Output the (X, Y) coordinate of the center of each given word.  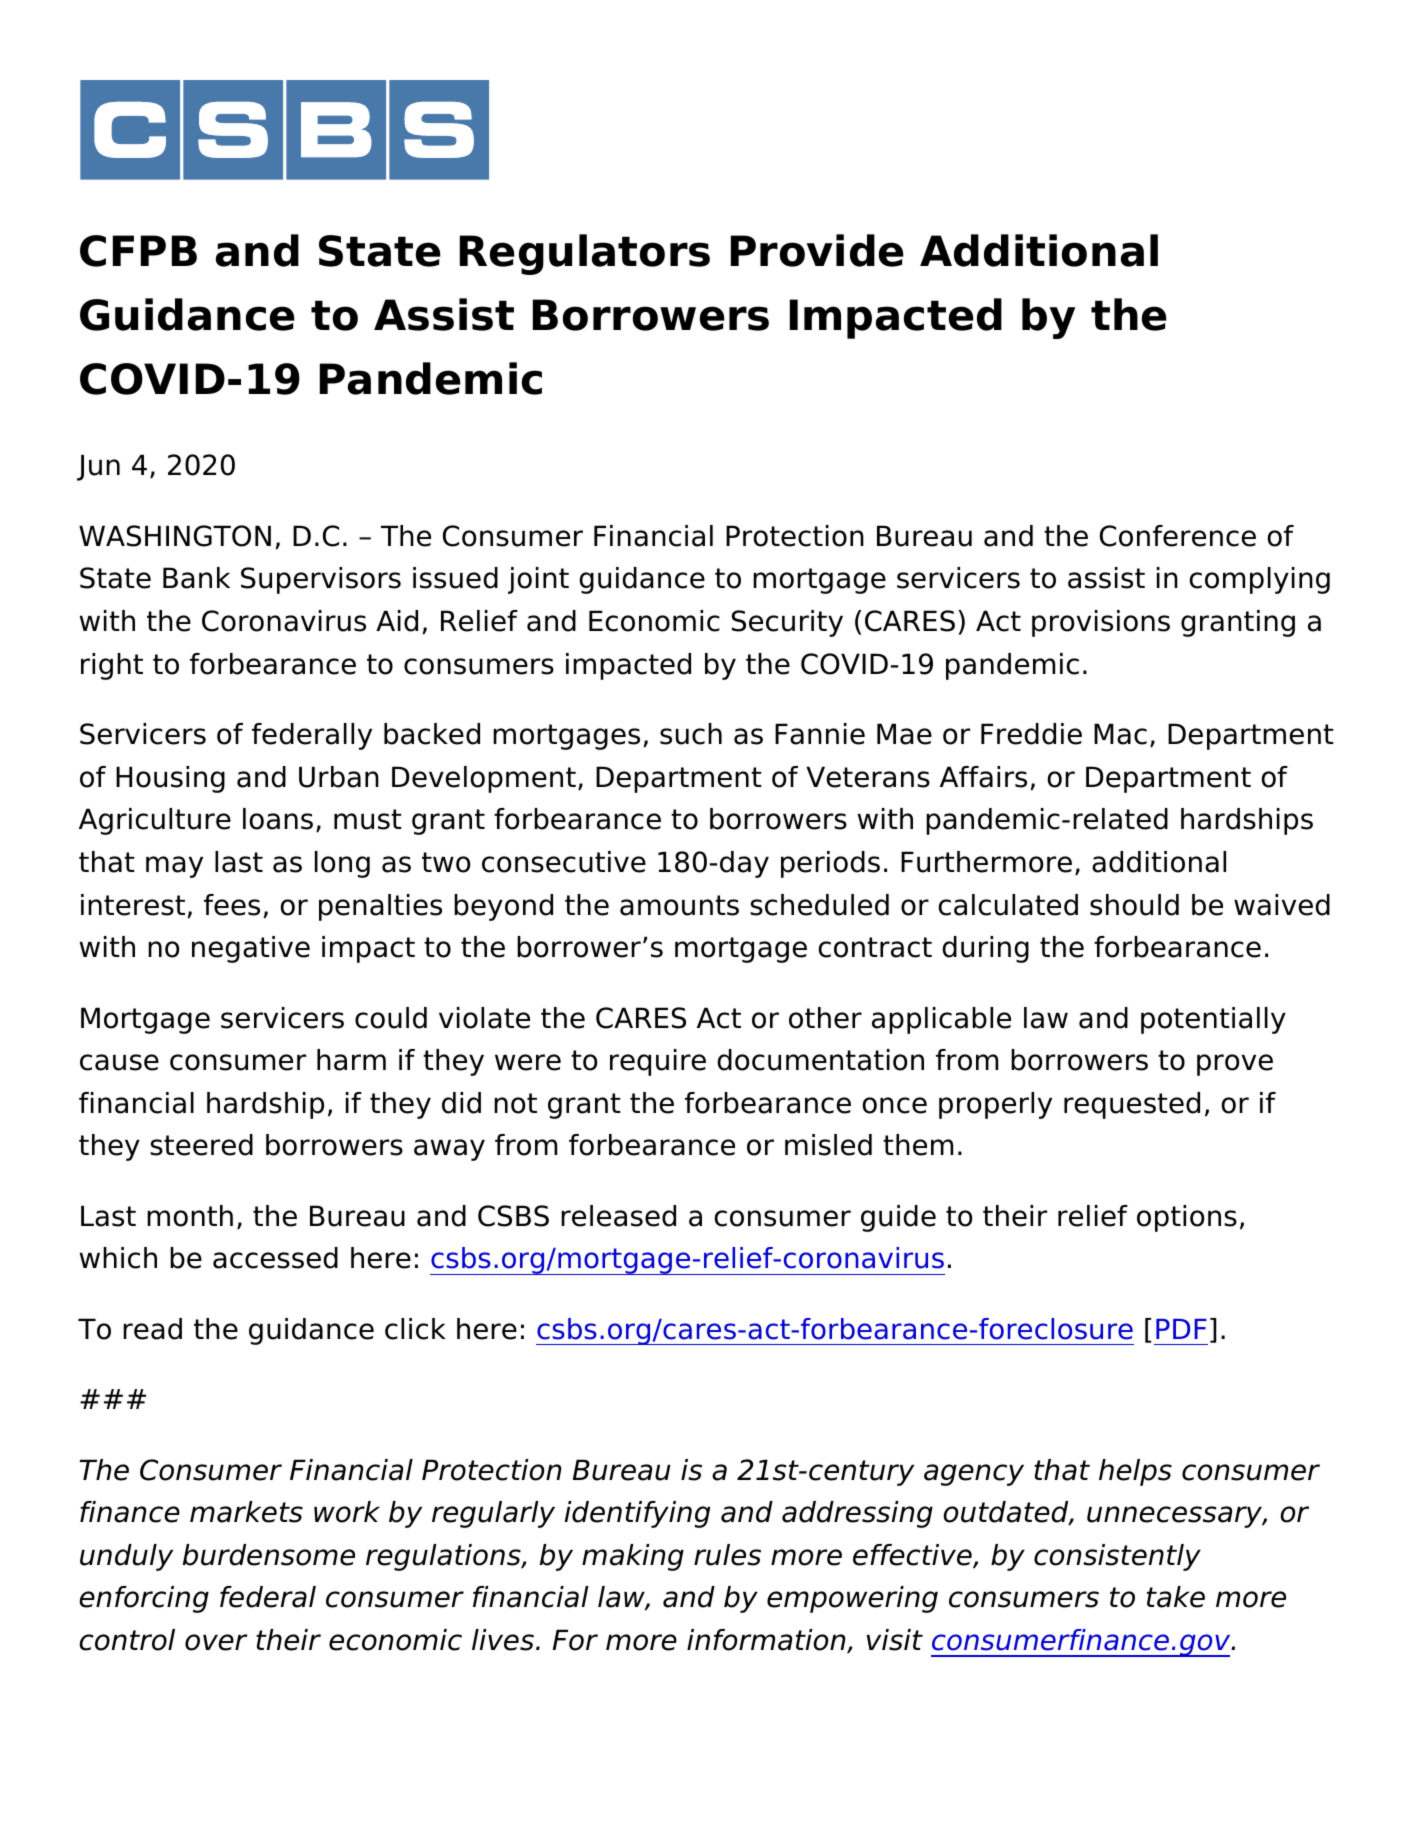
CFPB (138, 251)
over (216, 1642)
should (1134, 905)
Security (787, 623)
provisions (1101, 623)
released (618, 1216)
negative (251, 949)
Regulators (585, 254)
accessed (275, 1258)
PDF (1181, 1329)
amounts (679, 905)
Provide (817, 250)
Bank (196, 578)
